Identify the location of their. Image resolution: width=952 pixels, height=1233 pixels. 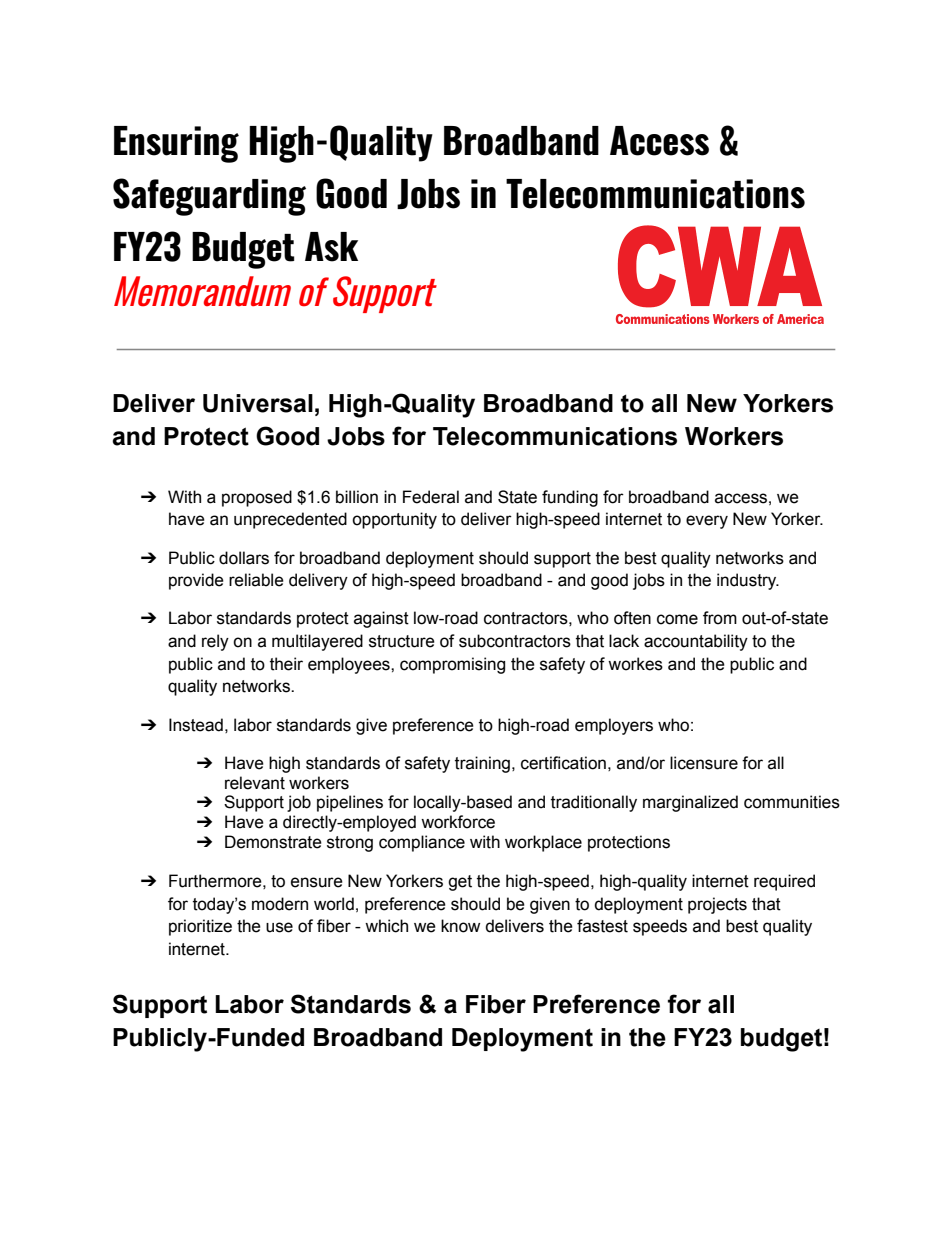
(286, 664).
